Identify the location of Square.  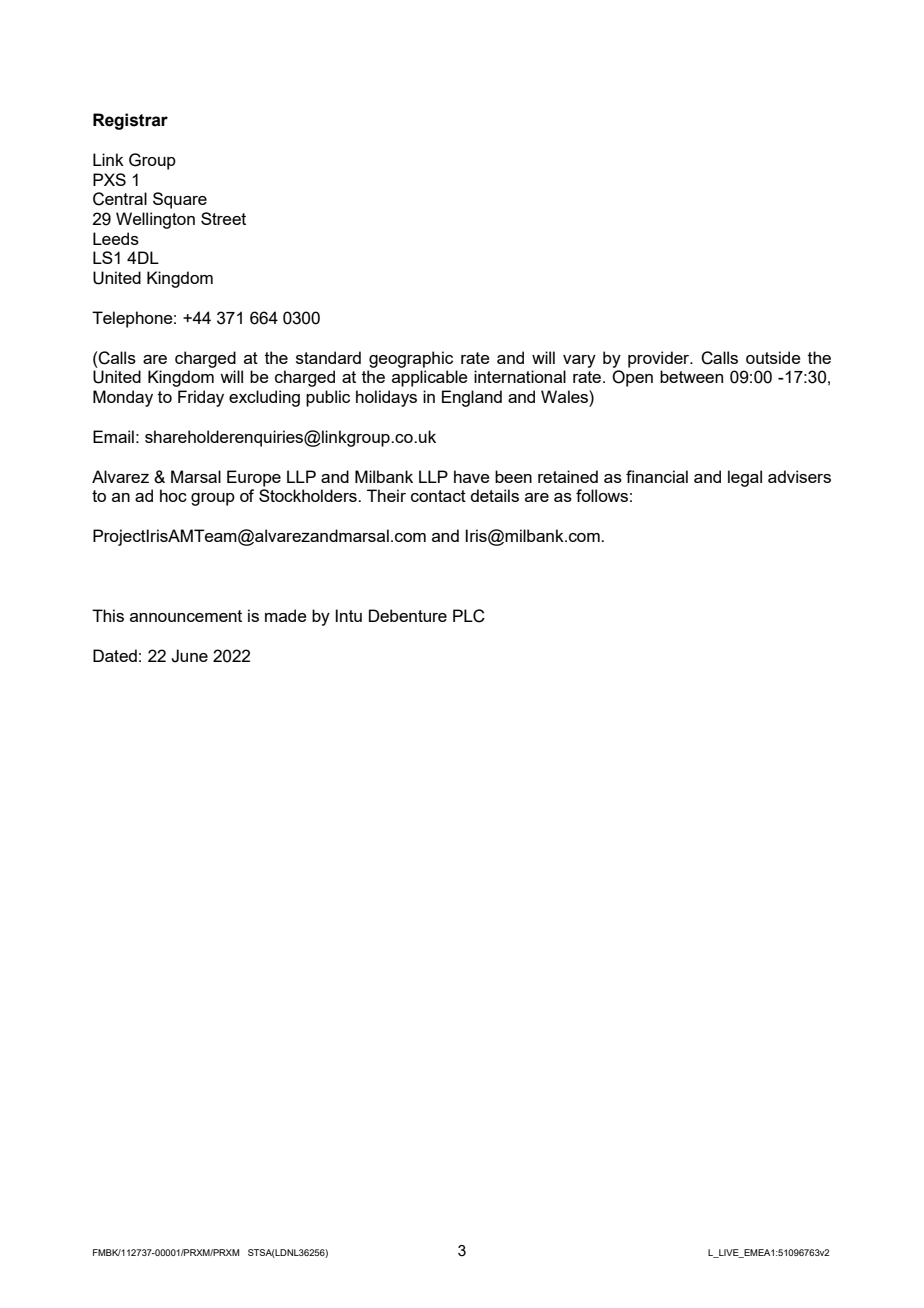
(180, 200).
